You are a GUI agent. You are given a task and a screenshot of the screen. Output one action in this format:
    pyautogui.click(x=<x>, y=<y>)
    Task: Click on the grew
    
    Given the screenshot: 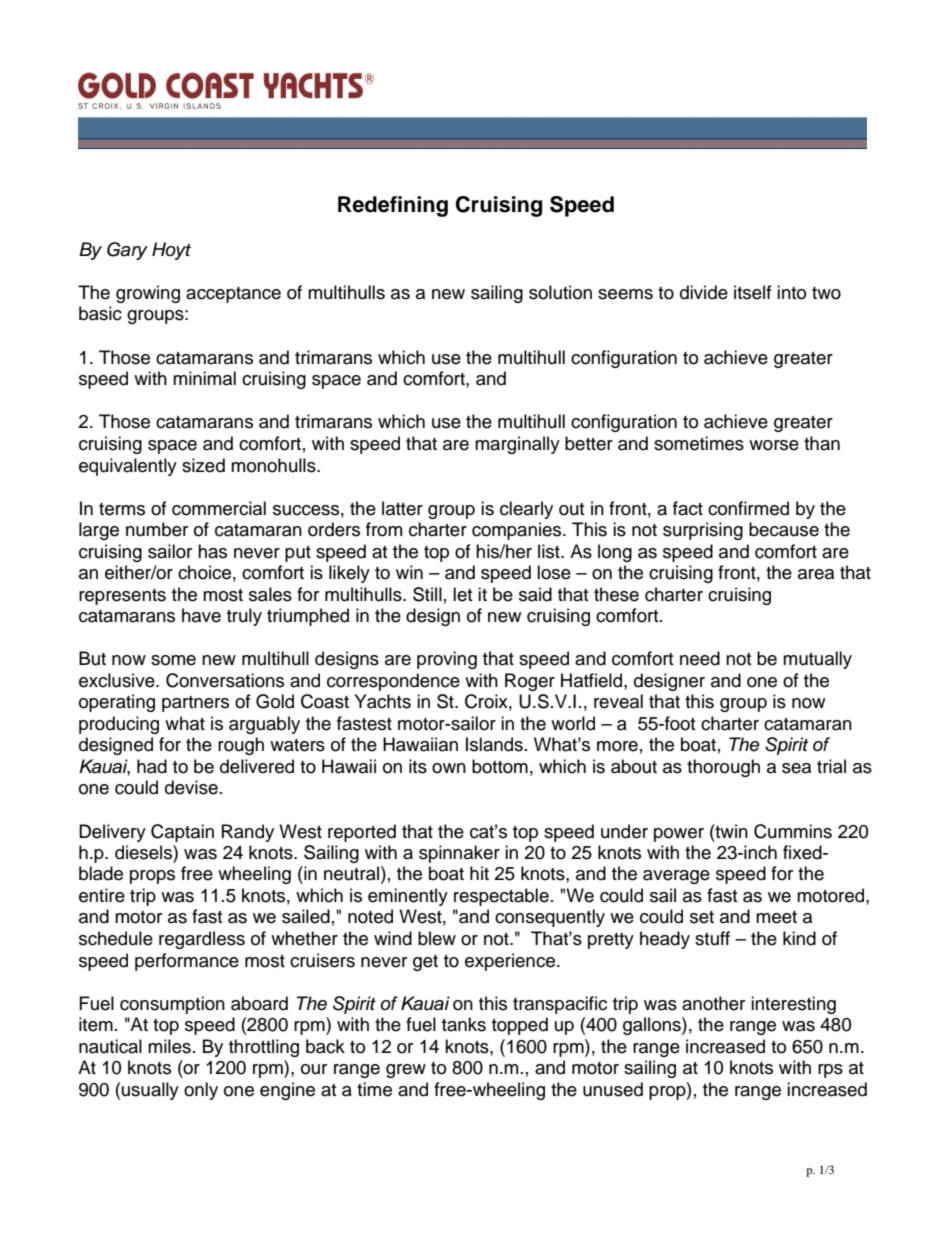 What is the action you would take?
    pyautogui.click(x=406, y=1071)
